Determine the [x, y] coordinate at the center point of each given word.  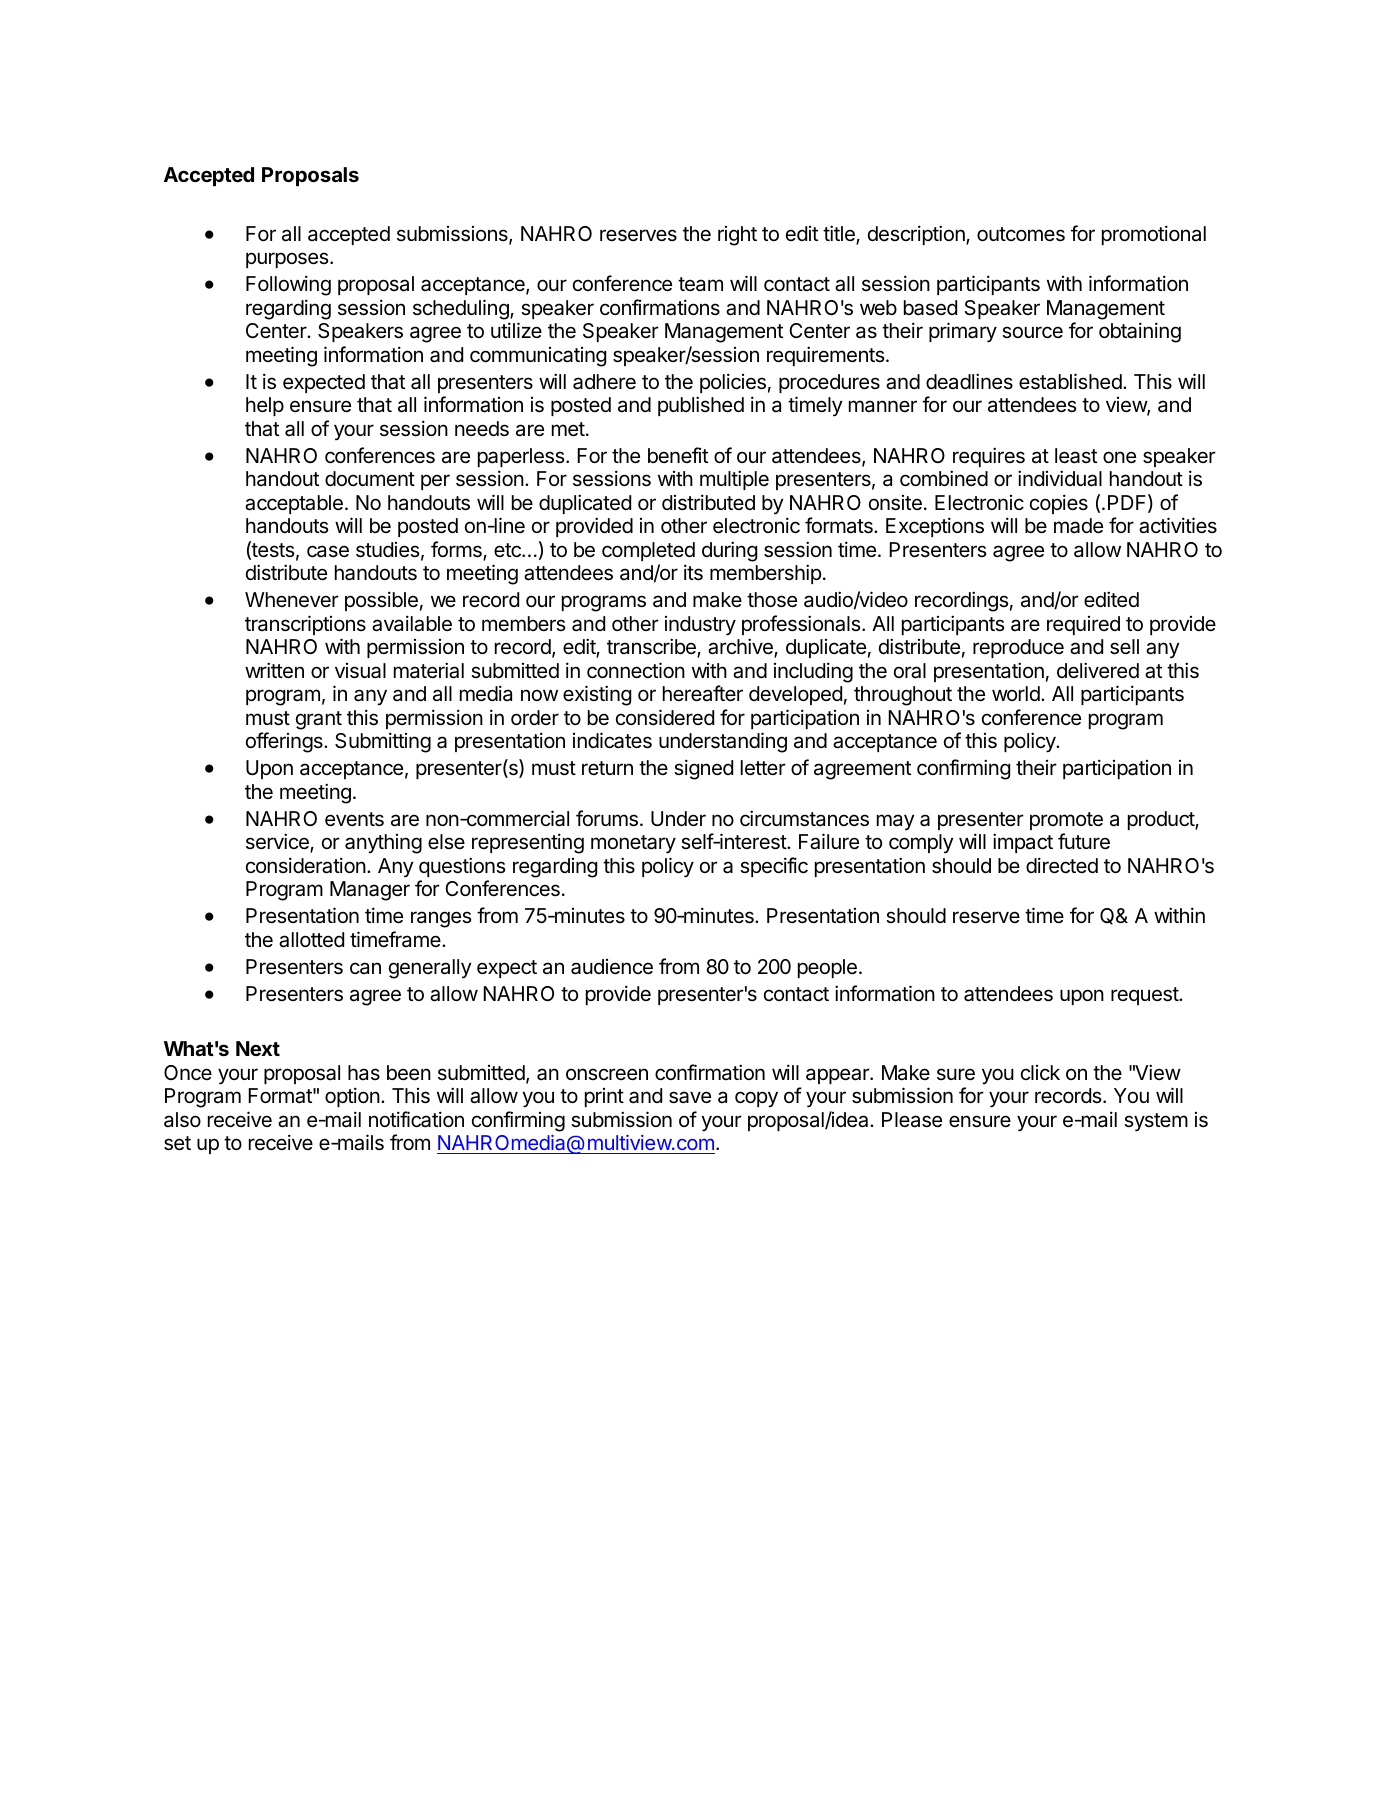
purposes [288, 260]
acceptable [294, 504]
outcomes [1021, 234]
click [1040, 1072]
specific [774, 867]
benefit [678, 455]
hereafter [703, 693]
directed [1062, 865]
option [352, 1097]
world [1016, 693]
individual [1060, 478]
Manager [370, 891]
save [690, 1097]
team [700, 284]
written [274, 670]
